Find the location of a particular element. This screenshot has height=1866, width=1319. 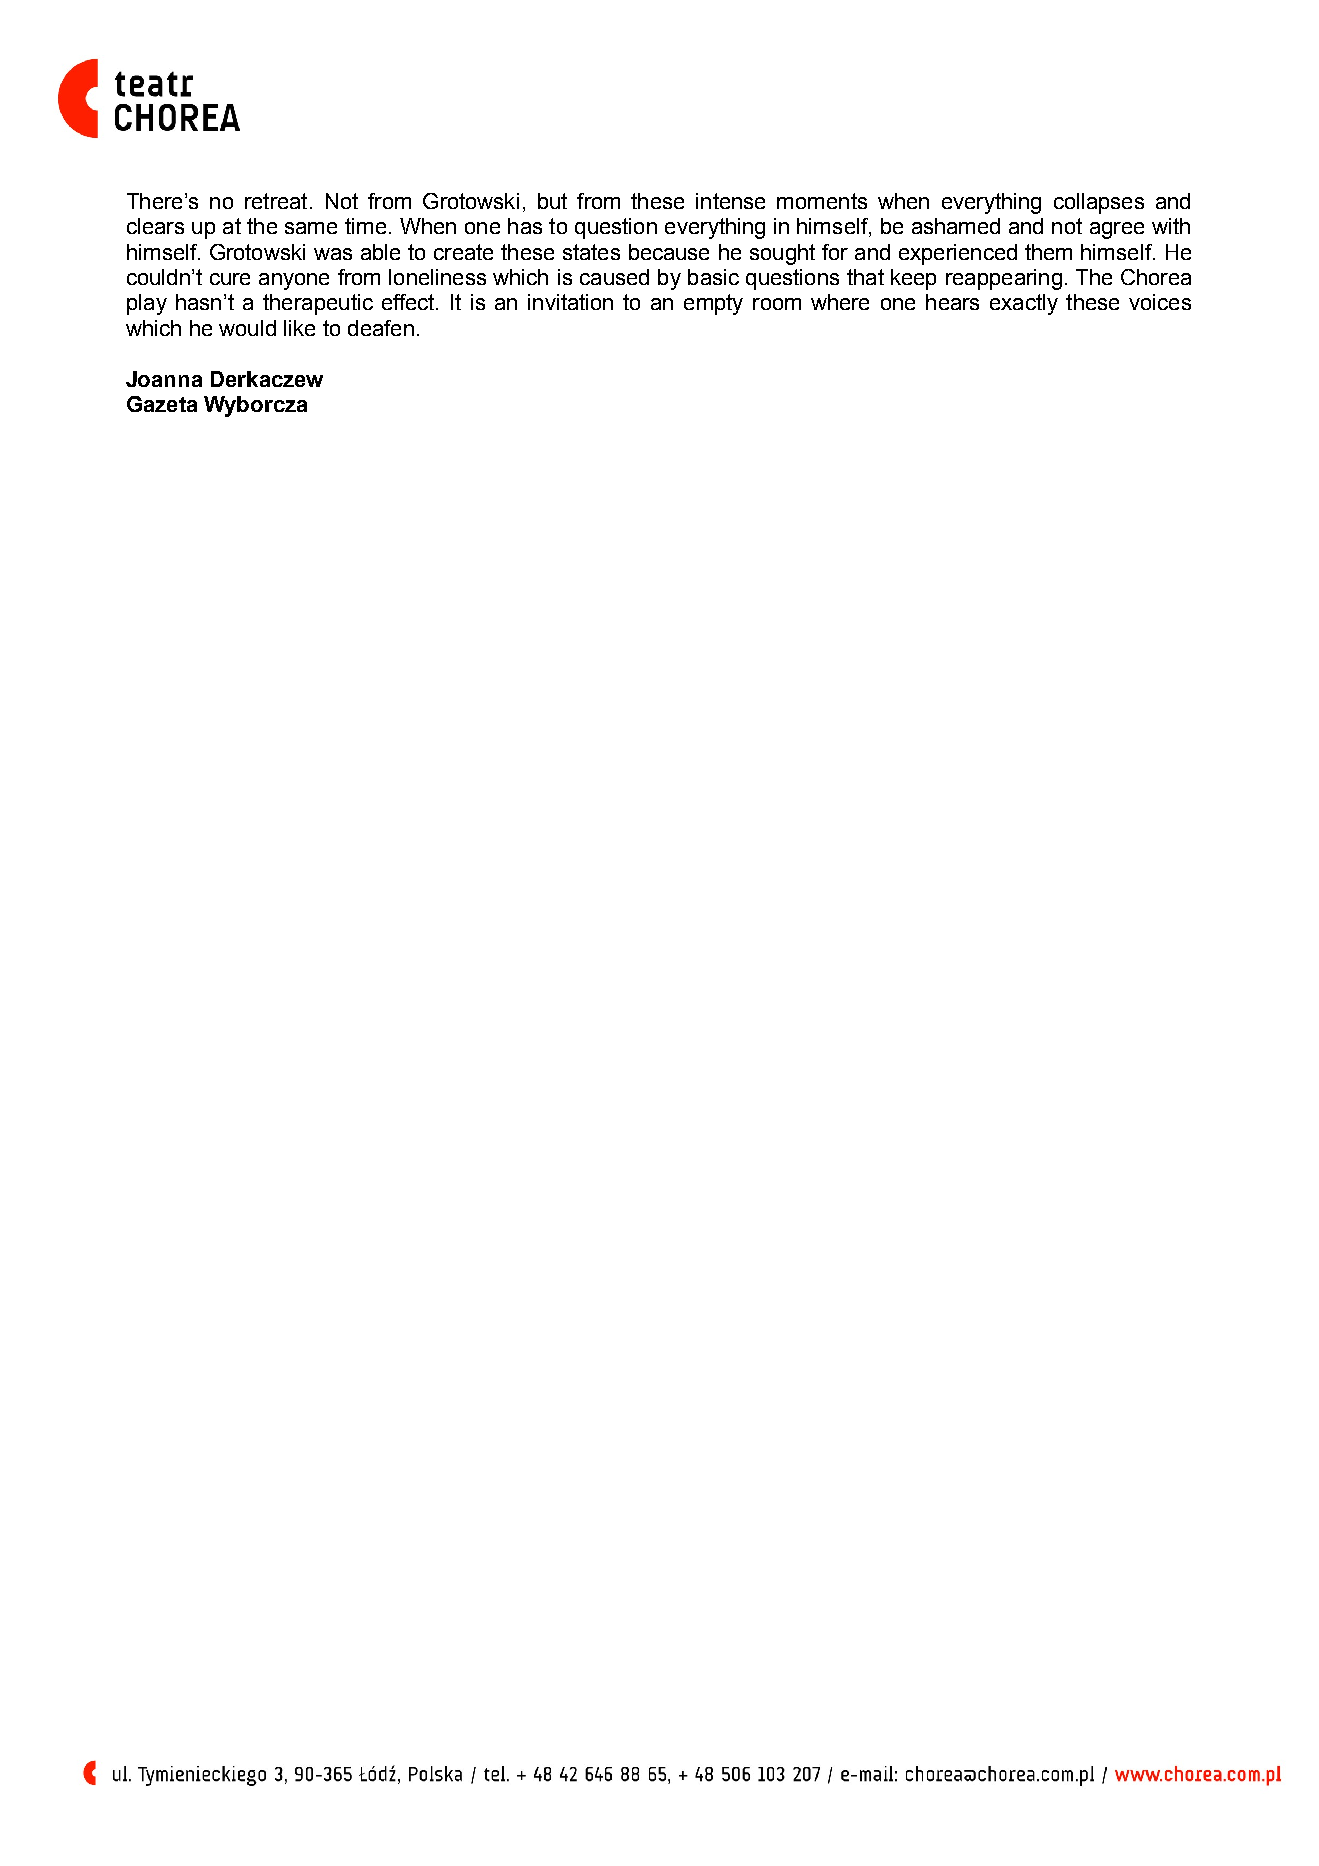

exactly is located at coordinates (1024, 304).
